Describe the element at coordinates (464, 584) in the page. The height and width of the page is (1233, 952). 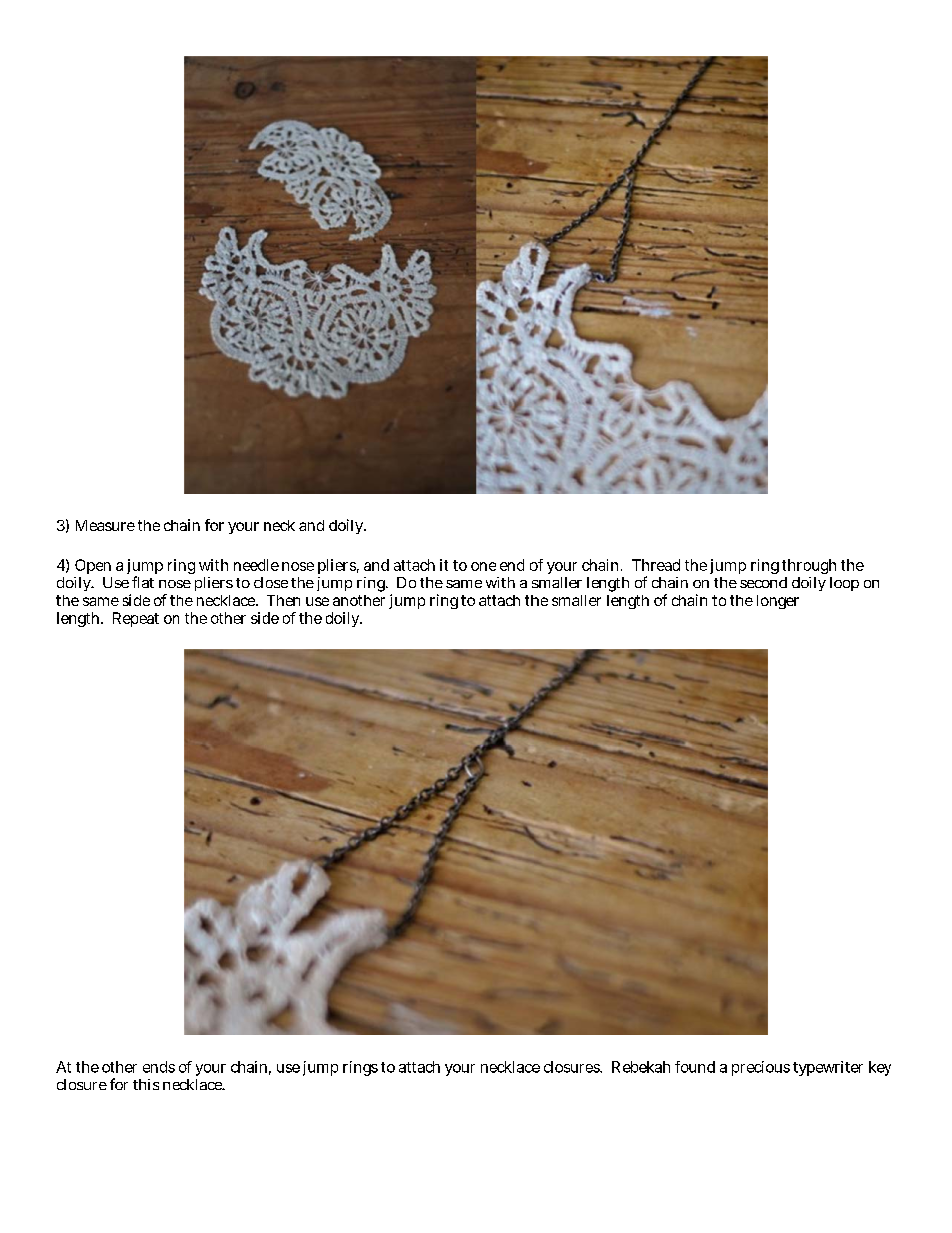
I see `same` at that location.
